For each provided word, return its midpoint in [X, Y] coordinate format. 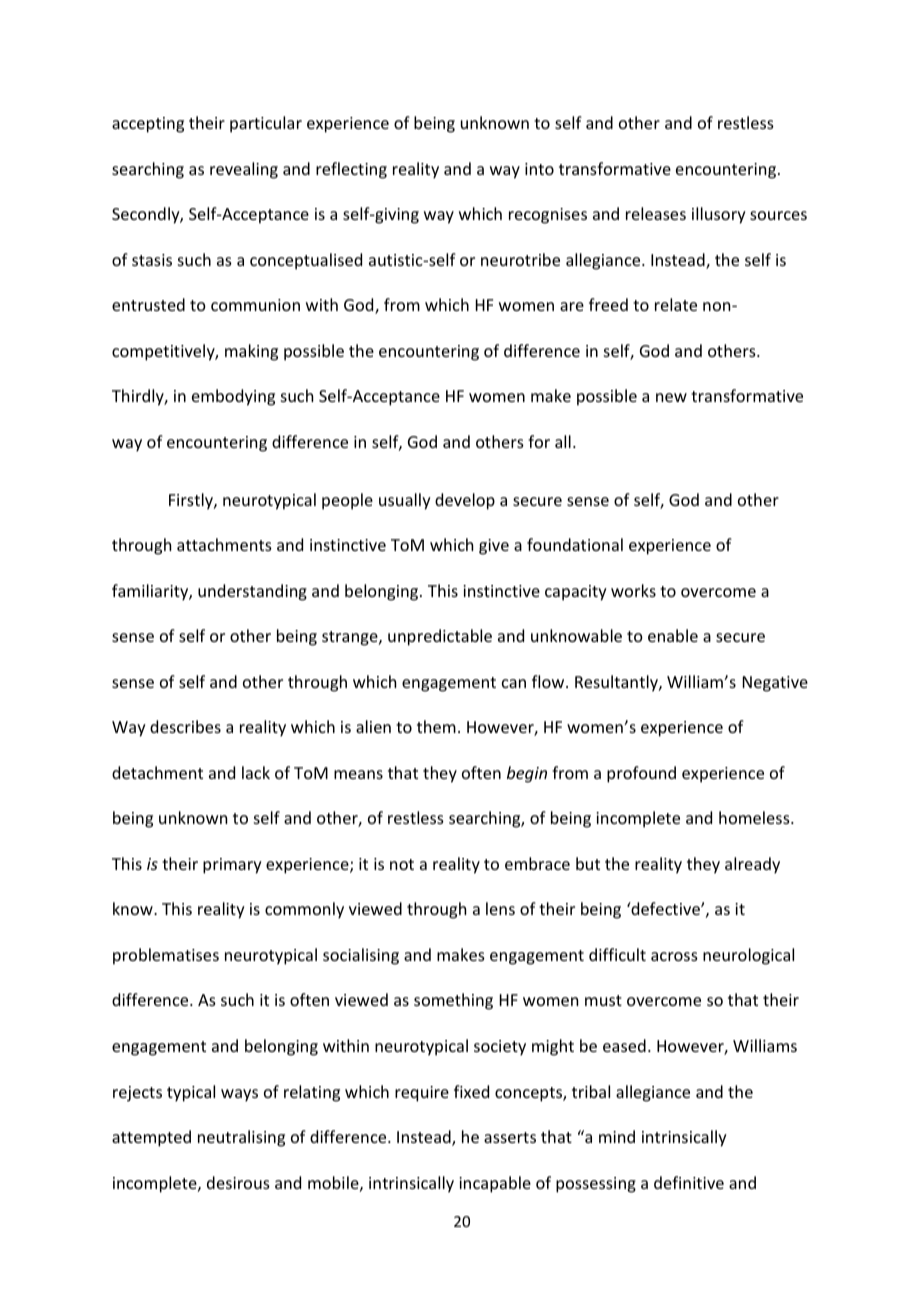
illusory [719, 215]
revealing [244, 170]
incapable [495, 1184]
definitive [689, 1182]
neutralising [241, 1138]
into [539, 169]
